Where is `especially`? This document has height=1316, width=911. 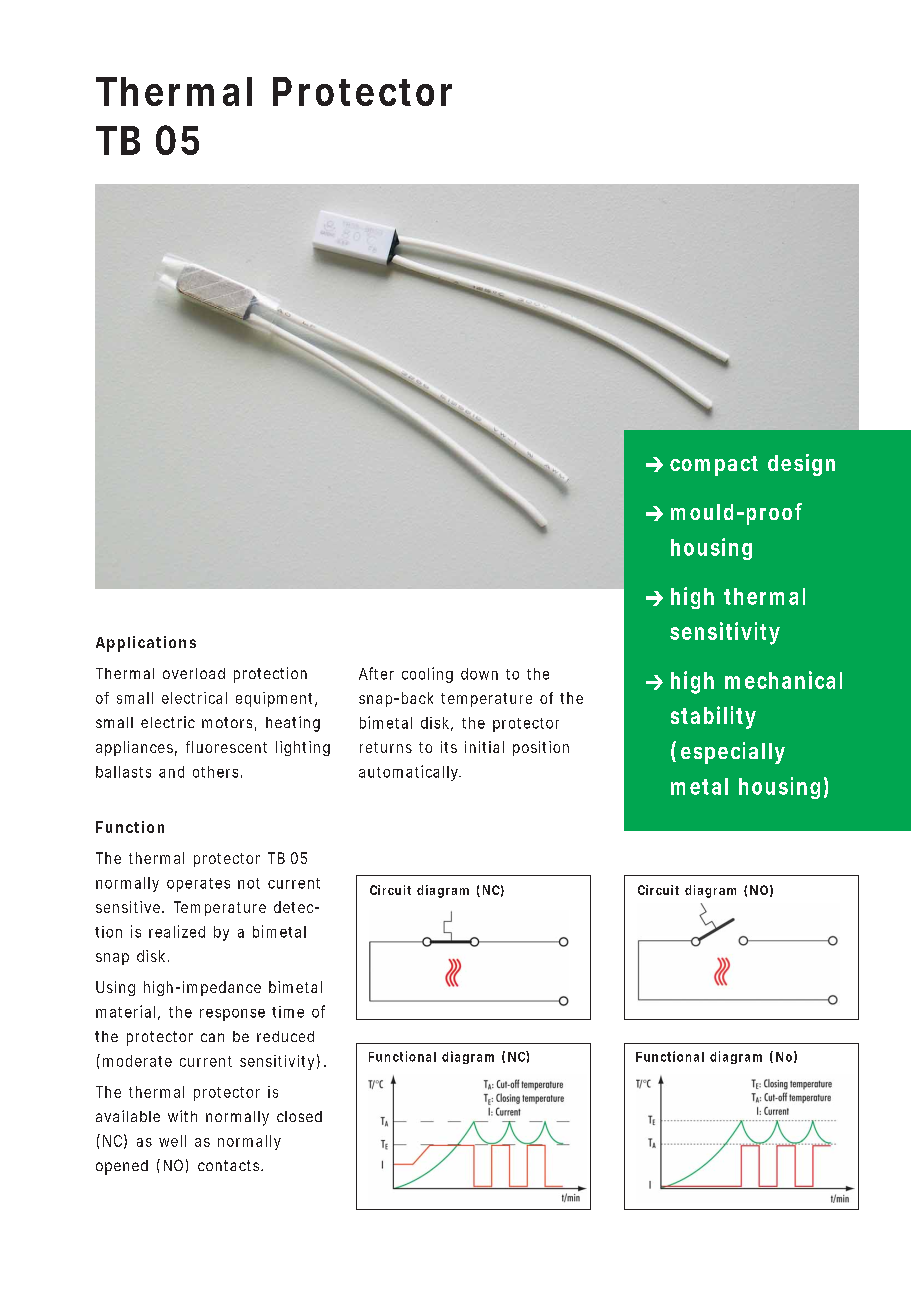 especially is located at coordinates (733, 753).
